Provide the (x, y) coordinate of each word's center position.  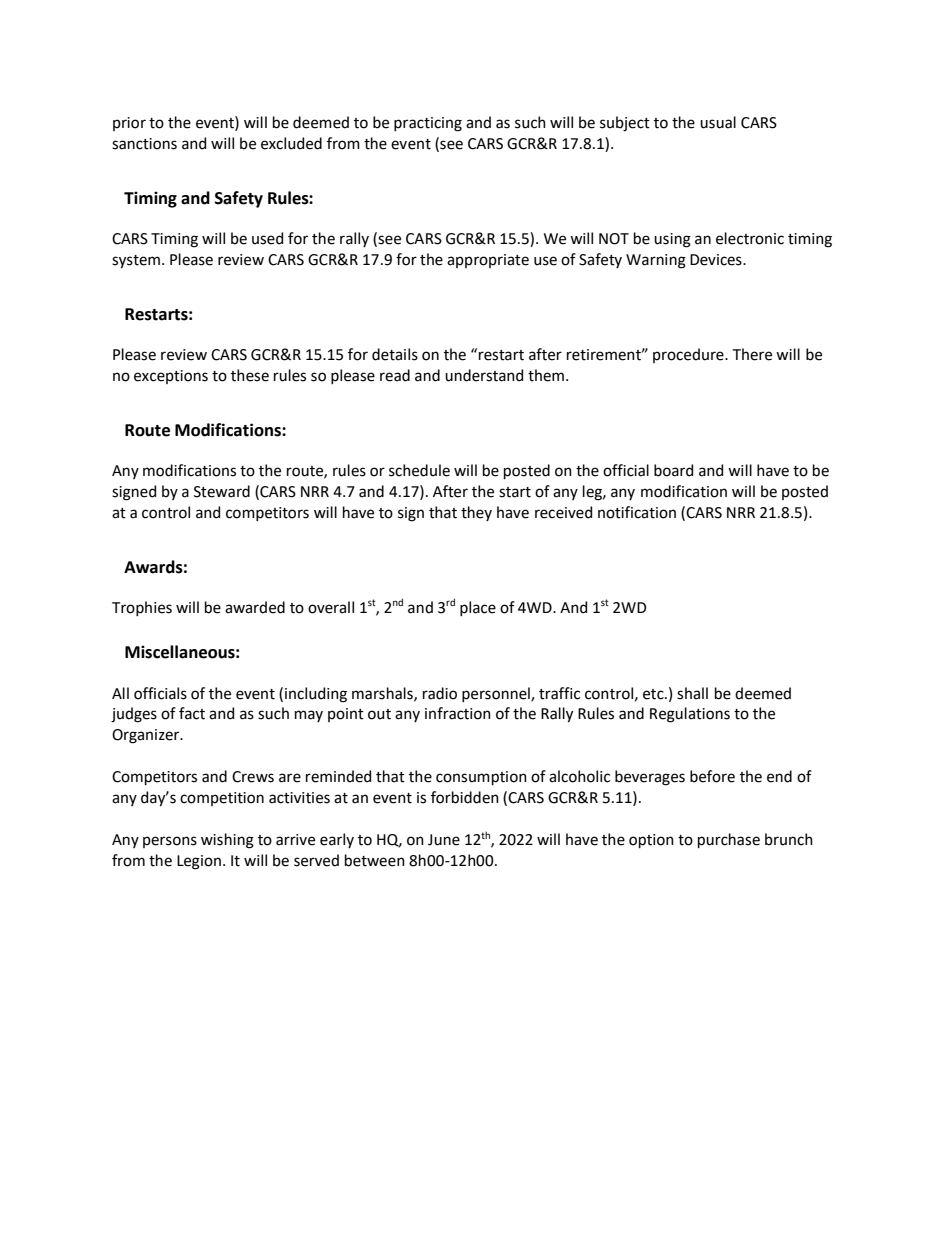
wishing (227, 841)
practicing (428, 124)
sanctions (144, 144)
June (444, 840)
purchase (729, 840)
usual (718, 122)
